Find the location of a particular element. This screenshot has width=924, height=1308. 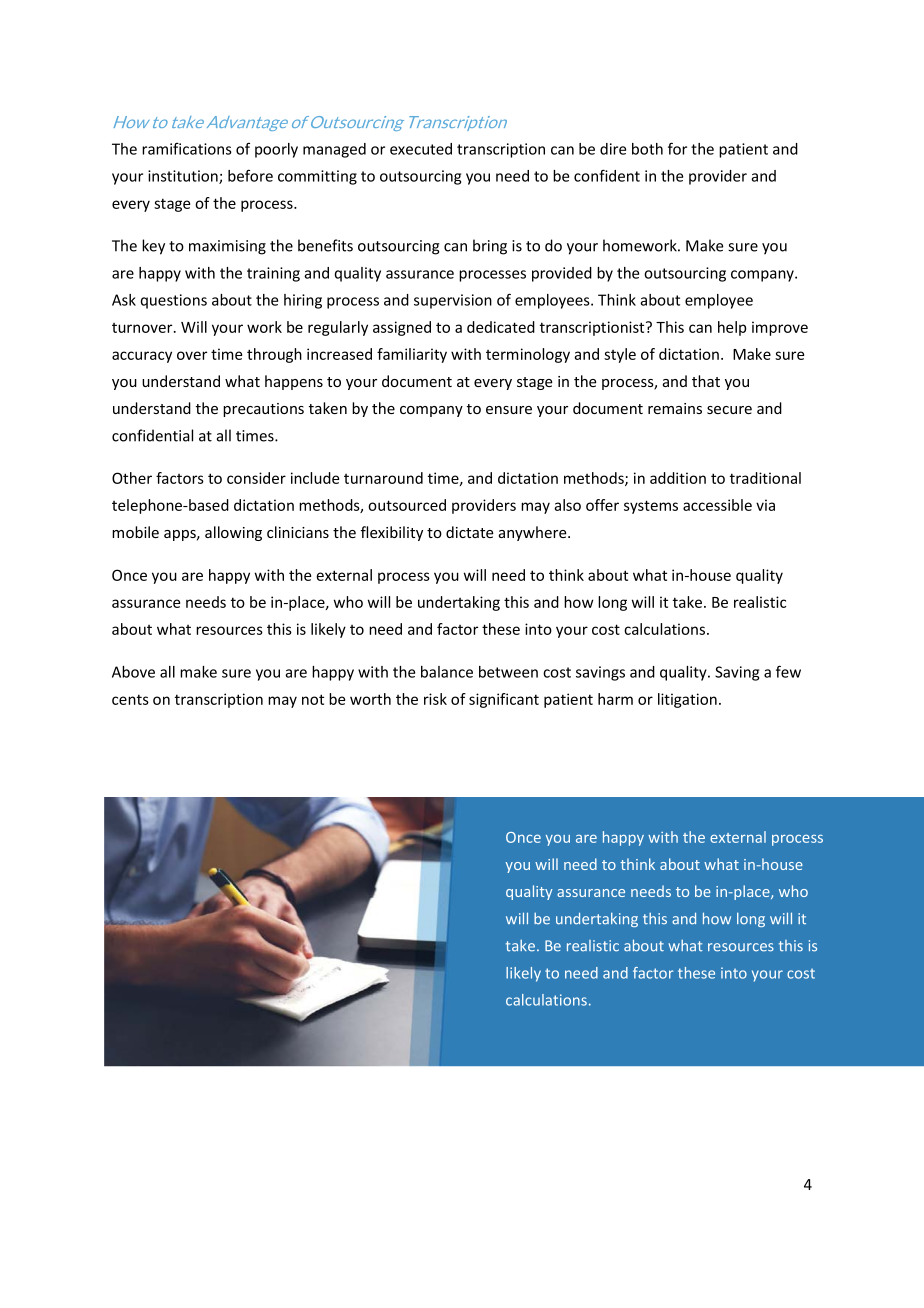

institution is located at coordinates (184, 177).
